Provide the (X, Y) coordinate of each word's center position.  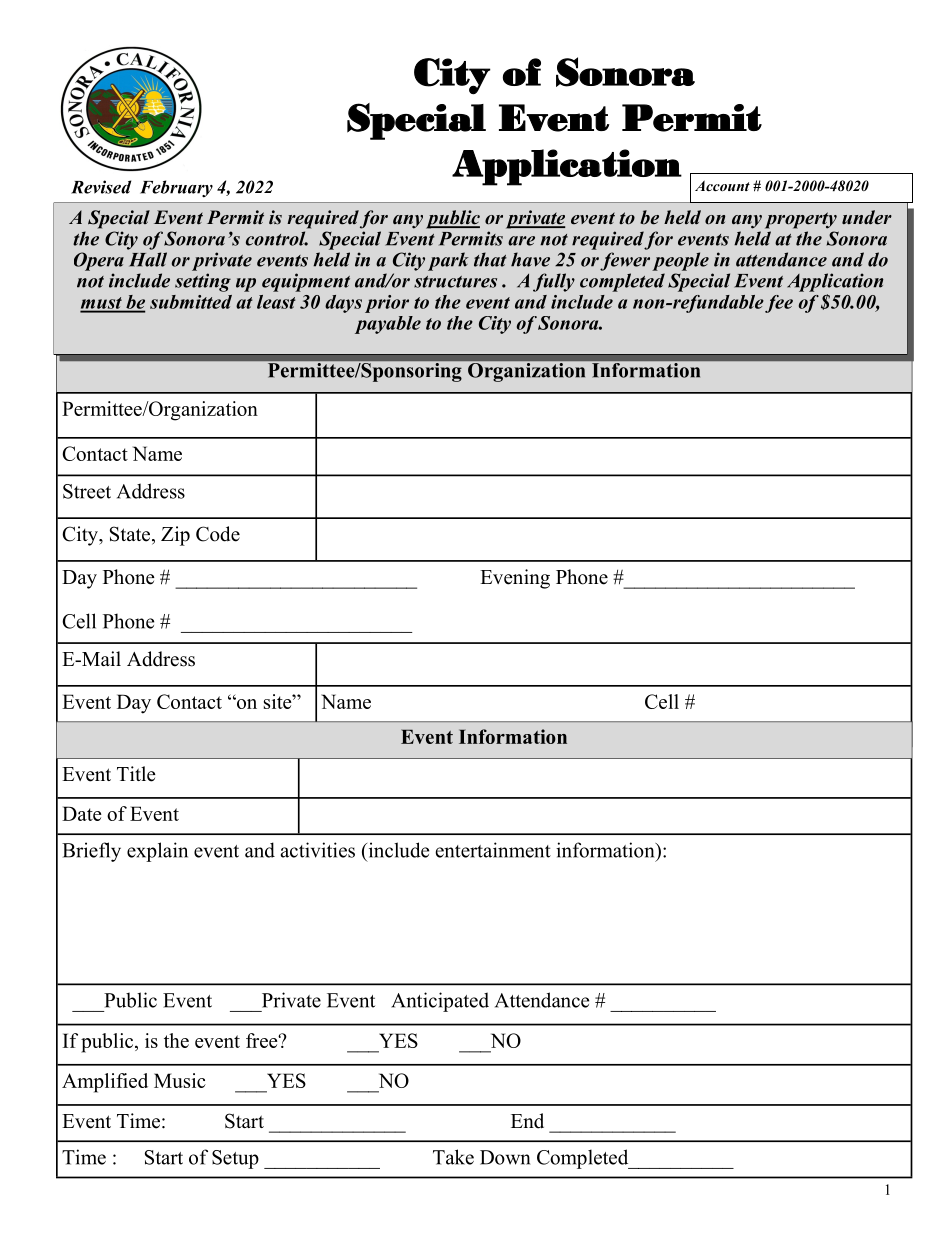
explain (157, 852)
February (176, 189)
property (801, 220)
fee (779, 304)
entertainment (493, 850)
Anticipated (440, 1002)
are (521, 241)
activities (318, 850)
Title (136, 774)
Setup (235, 1159)
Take (453, 1157)
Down (505, 1157)
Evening (515, 579)
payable (388, 325)
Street (87, 491)
